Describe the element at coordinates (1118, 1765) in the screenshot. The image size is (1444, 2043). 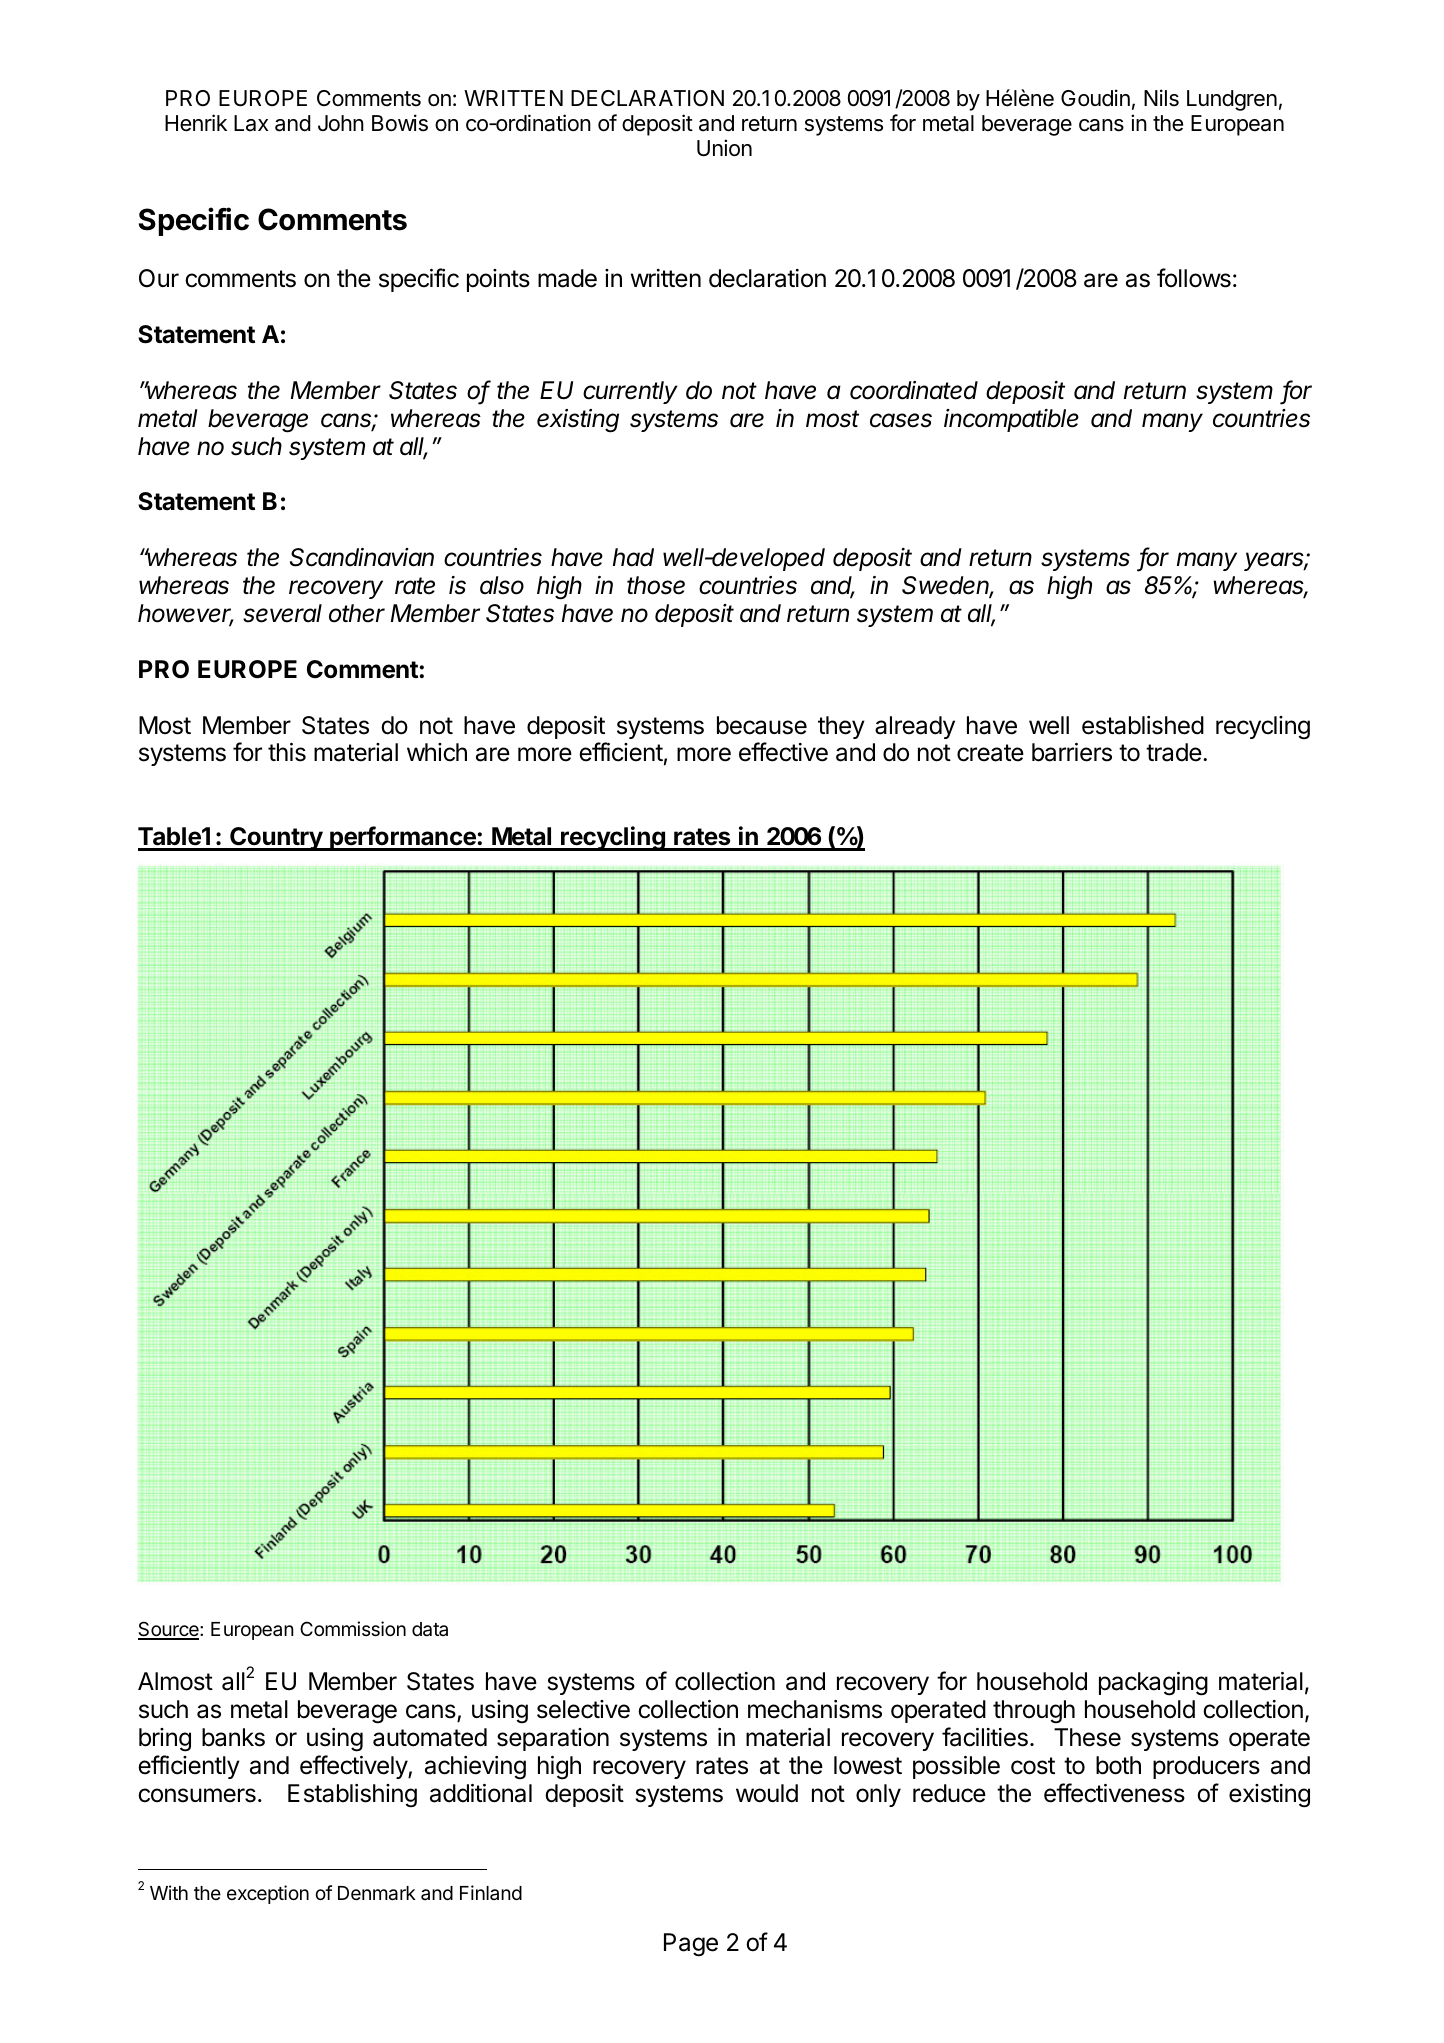
I see `both` at that location.
